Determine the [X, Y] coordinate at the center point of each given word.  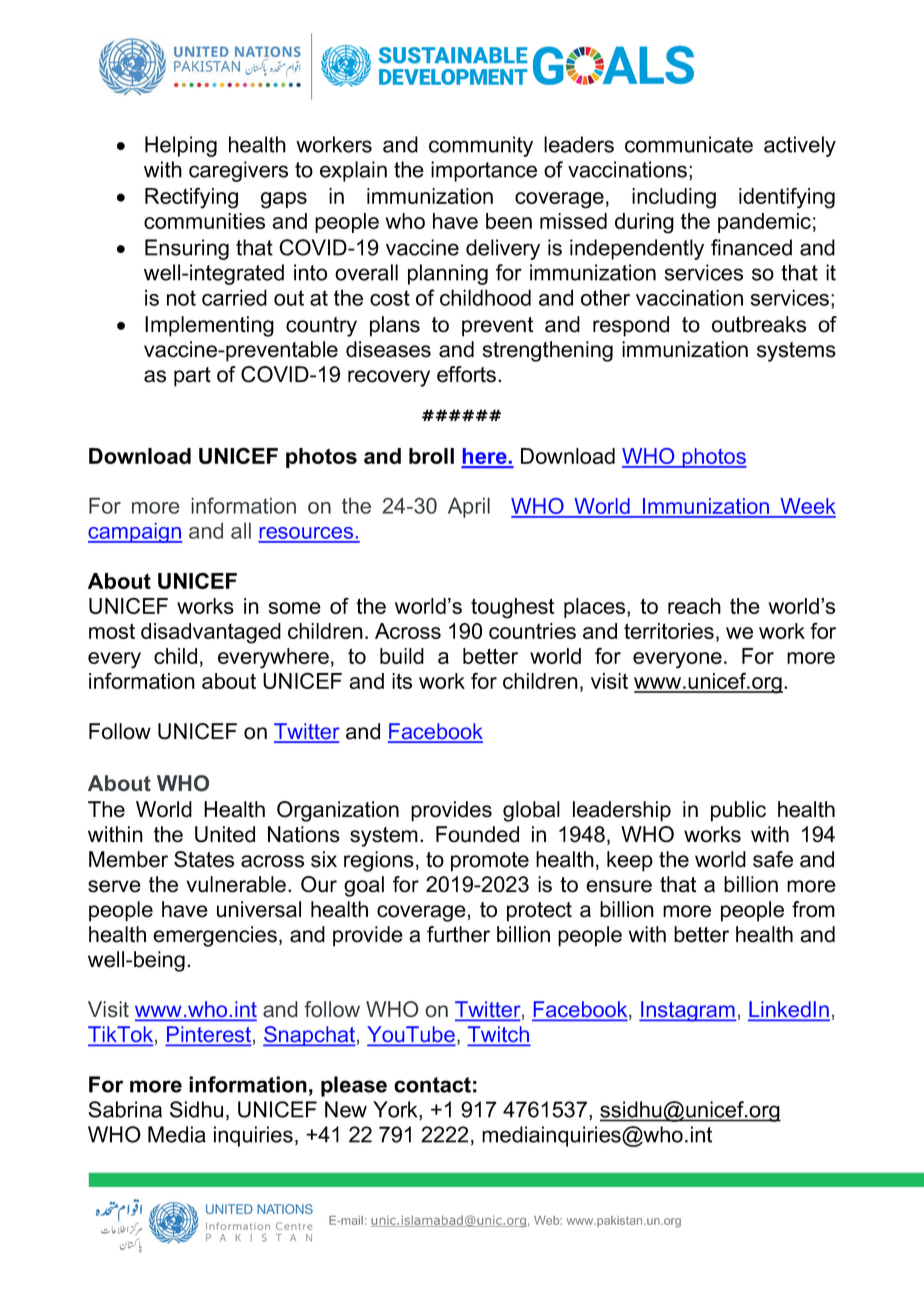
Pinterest [208, 1035]
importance [484, 171]
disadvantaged [211, 633]
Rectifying [191, 198]
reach [694, 606]
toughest [512, 608]
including [674, 198]
